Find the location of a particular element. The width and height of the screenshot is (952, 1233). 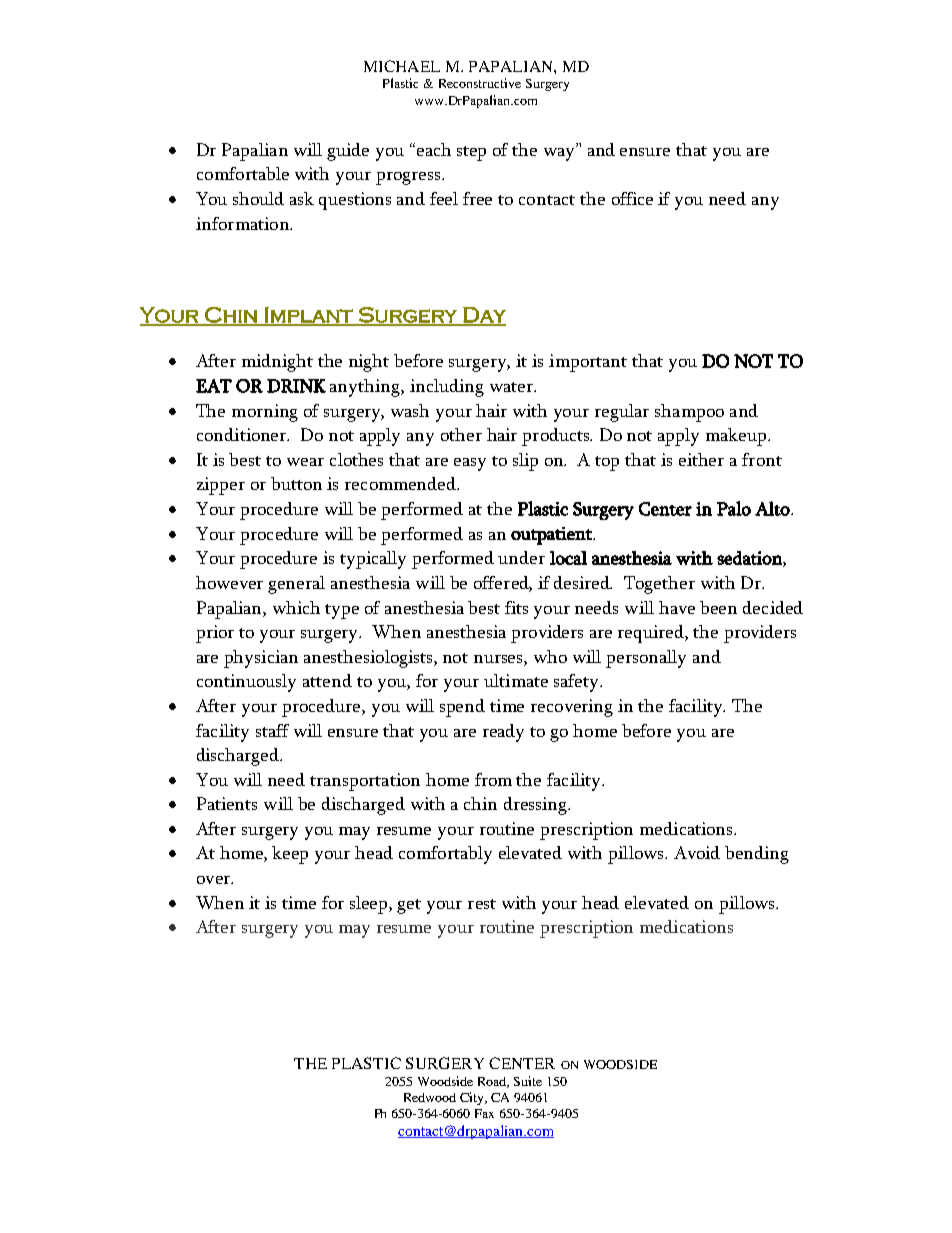

Redwood is located at coordinates (430, 1097).
